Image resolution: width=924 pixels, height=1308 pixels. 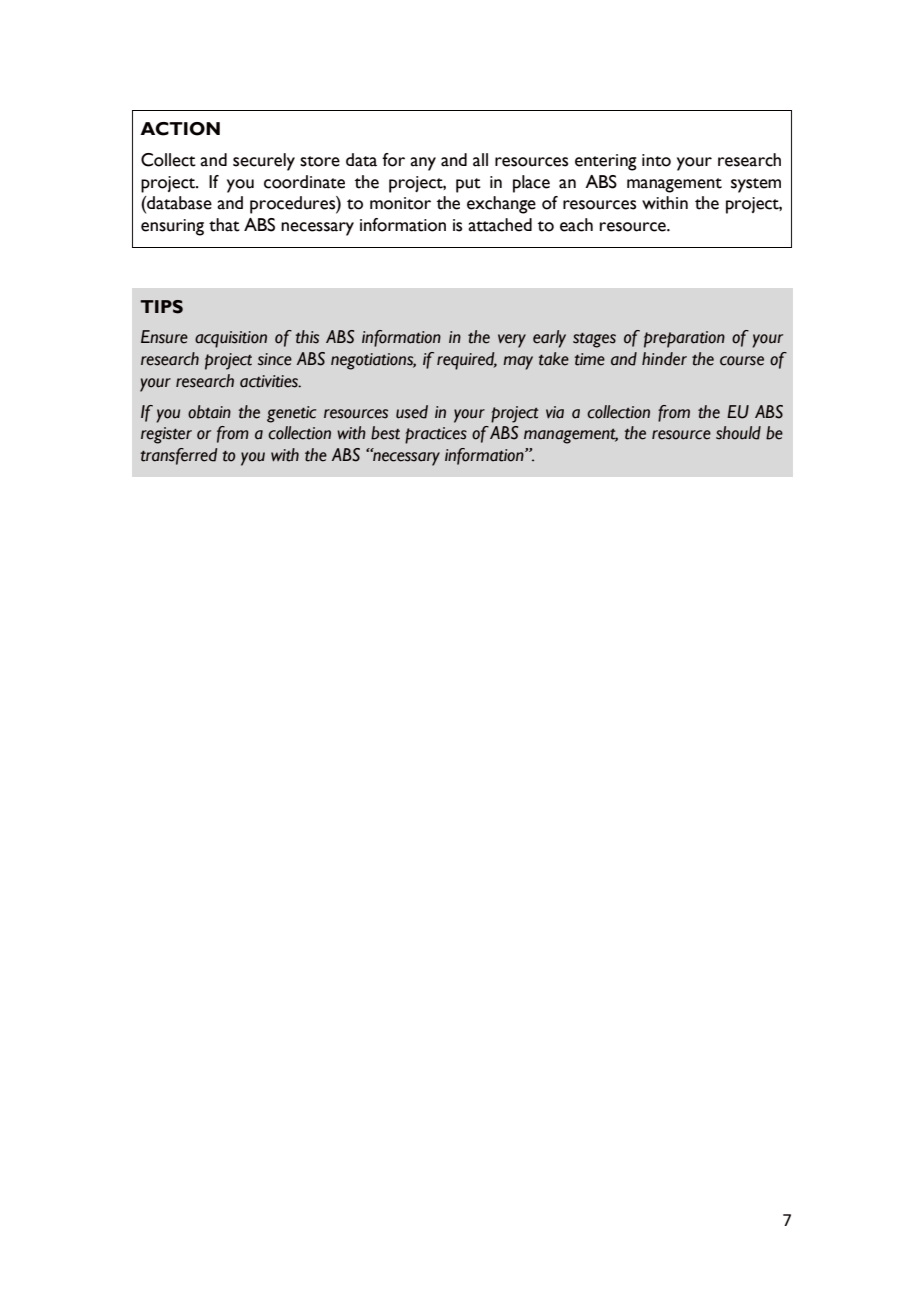 I want to click on into, so click(x=656, y=160).
